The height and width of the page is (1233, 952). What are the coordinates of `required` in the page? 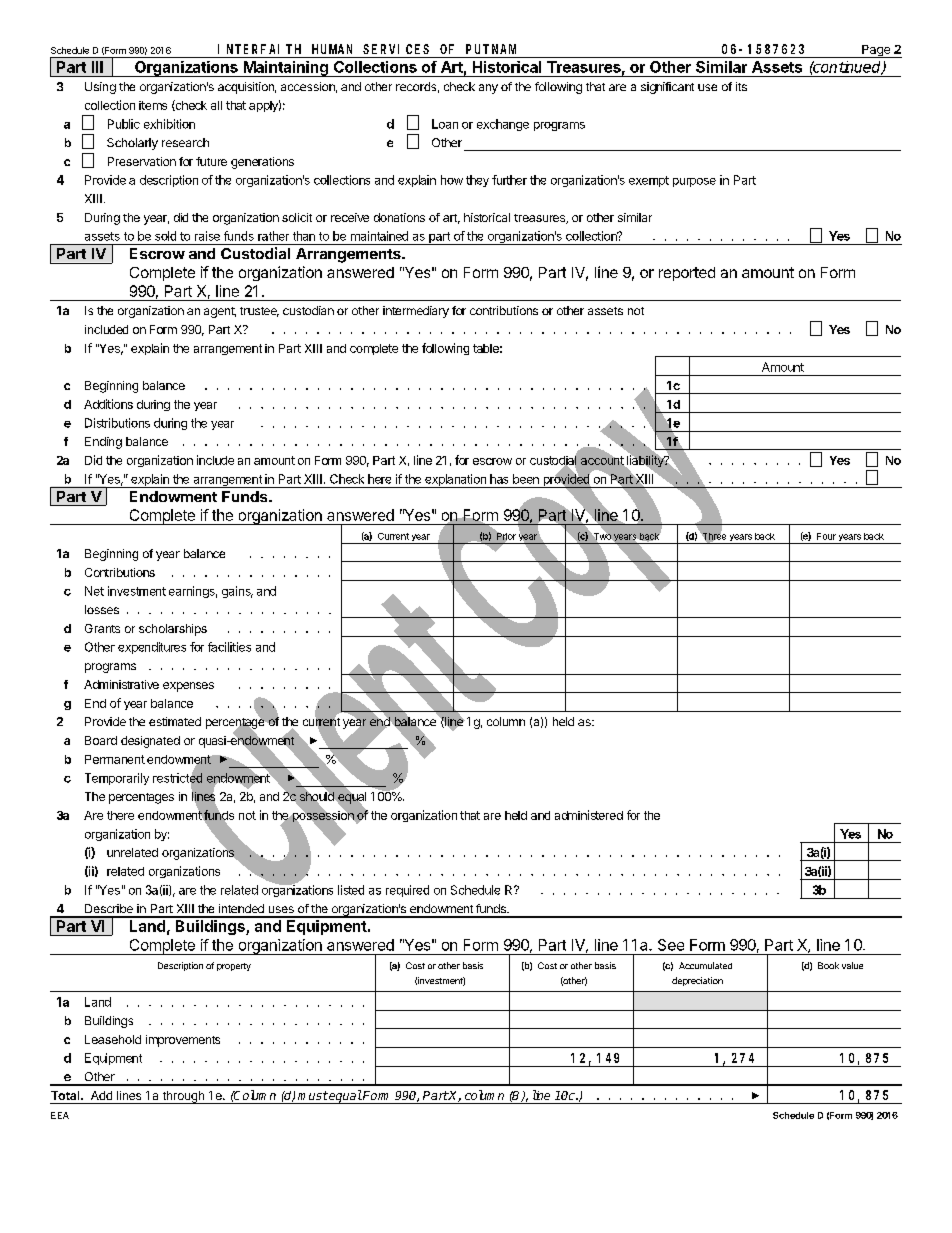 It's located at (407, 891).
